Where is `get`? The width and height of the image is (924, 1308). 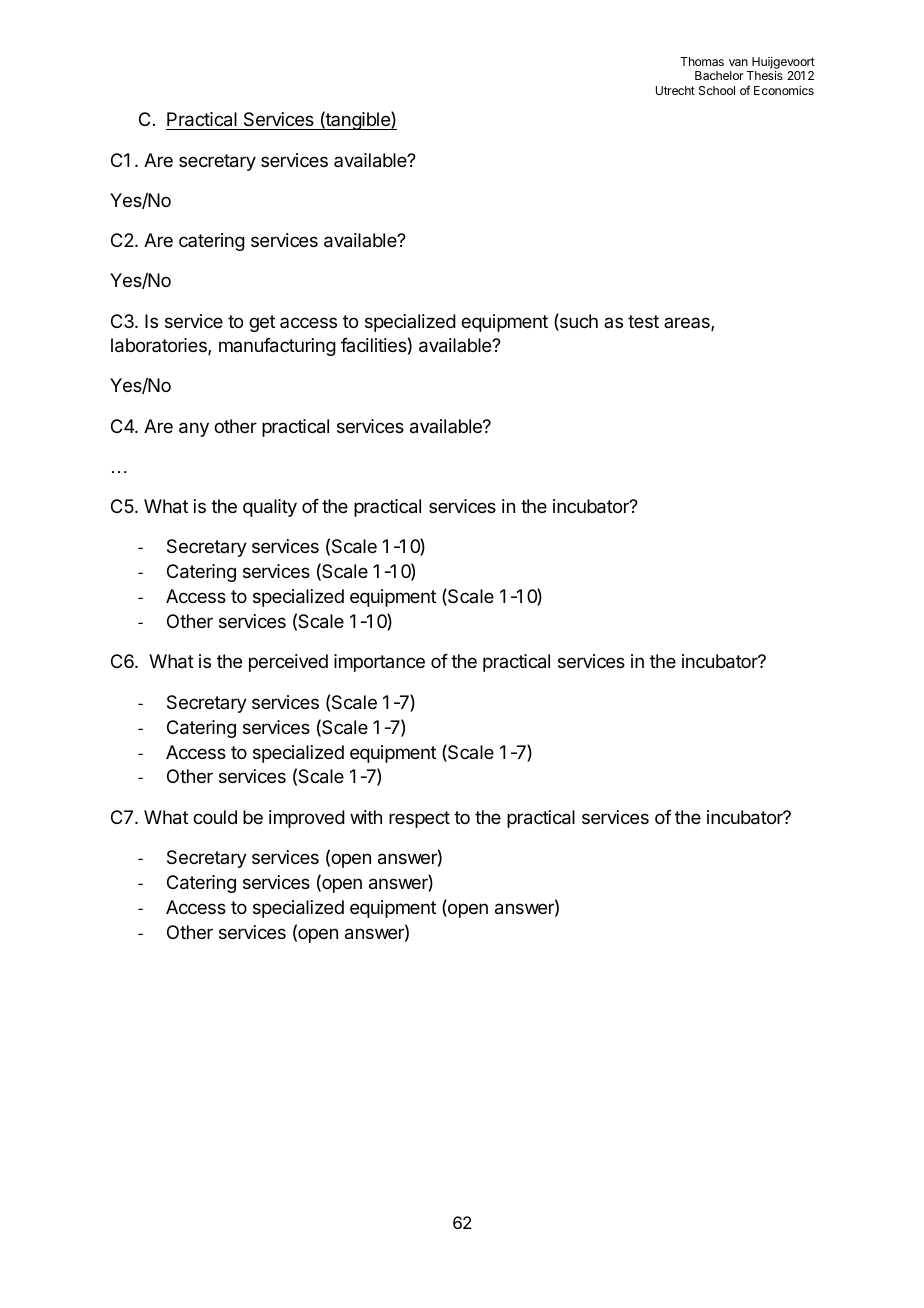 get is located at coordinates (262, 323).
